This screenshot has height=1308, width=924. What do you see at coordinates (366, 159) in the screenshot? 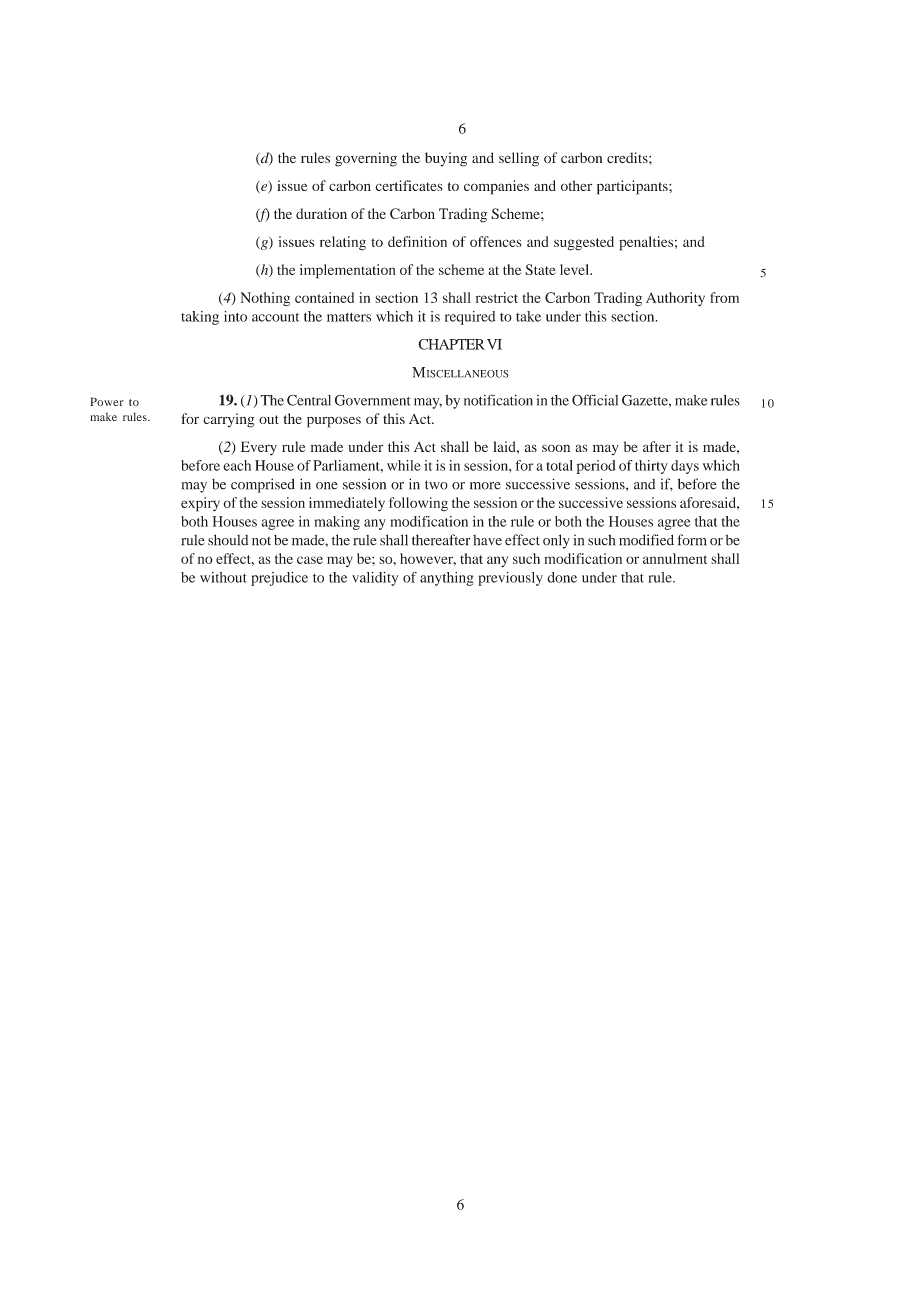
I see `governing` at bounding box center [366, 159].
